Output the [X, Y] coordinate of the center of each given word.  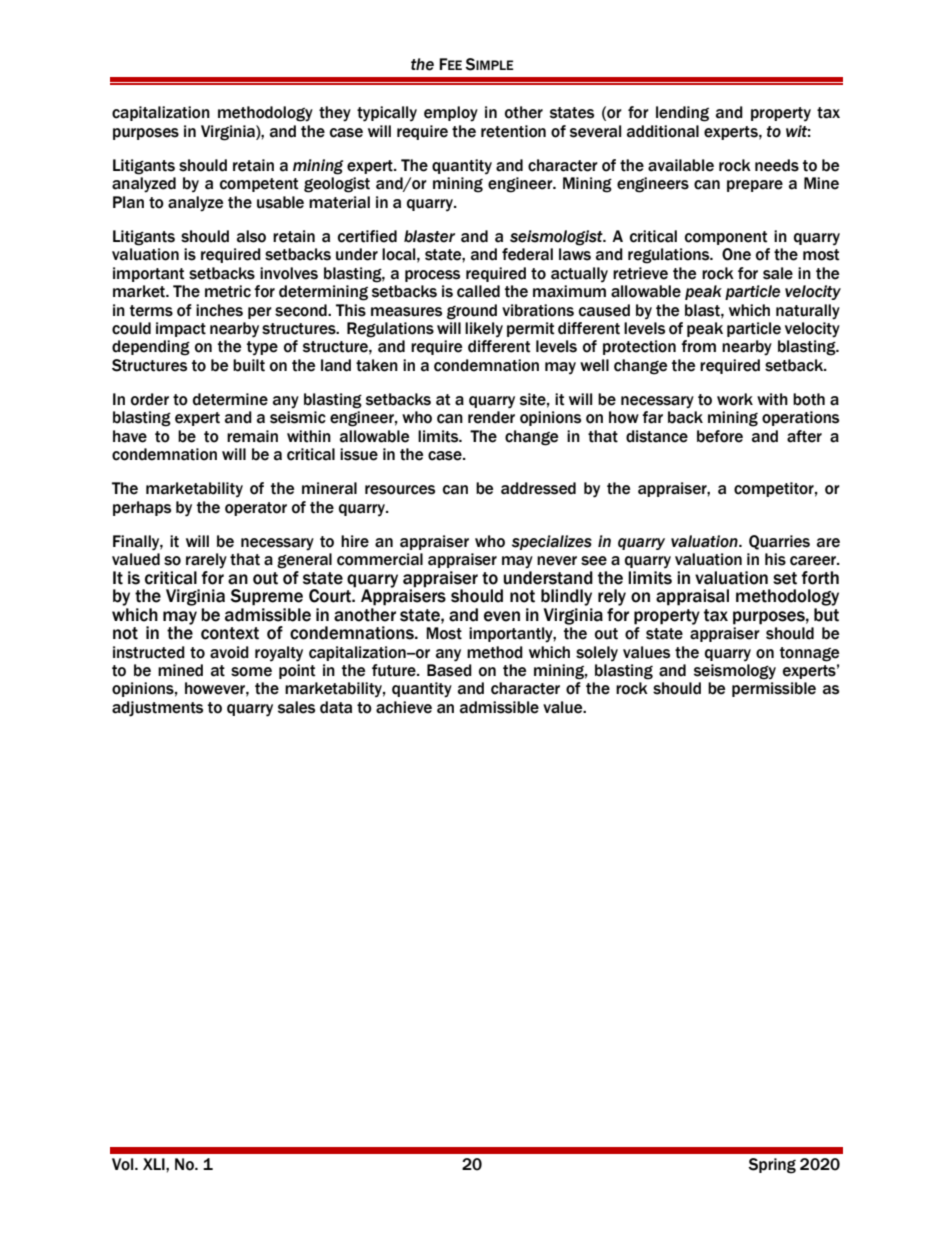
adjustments [157, 709]
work [735, 399]
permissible [774, 689]
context [230, 633]
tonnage [809, 654]
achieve [404, 707]
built [249, 365]
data [336, 707]
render [491, 417]
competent [259, 185]
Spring [772, 1166]
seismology [735, 672]
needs [777, 165]
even [502, 616]
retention [513, 131]
